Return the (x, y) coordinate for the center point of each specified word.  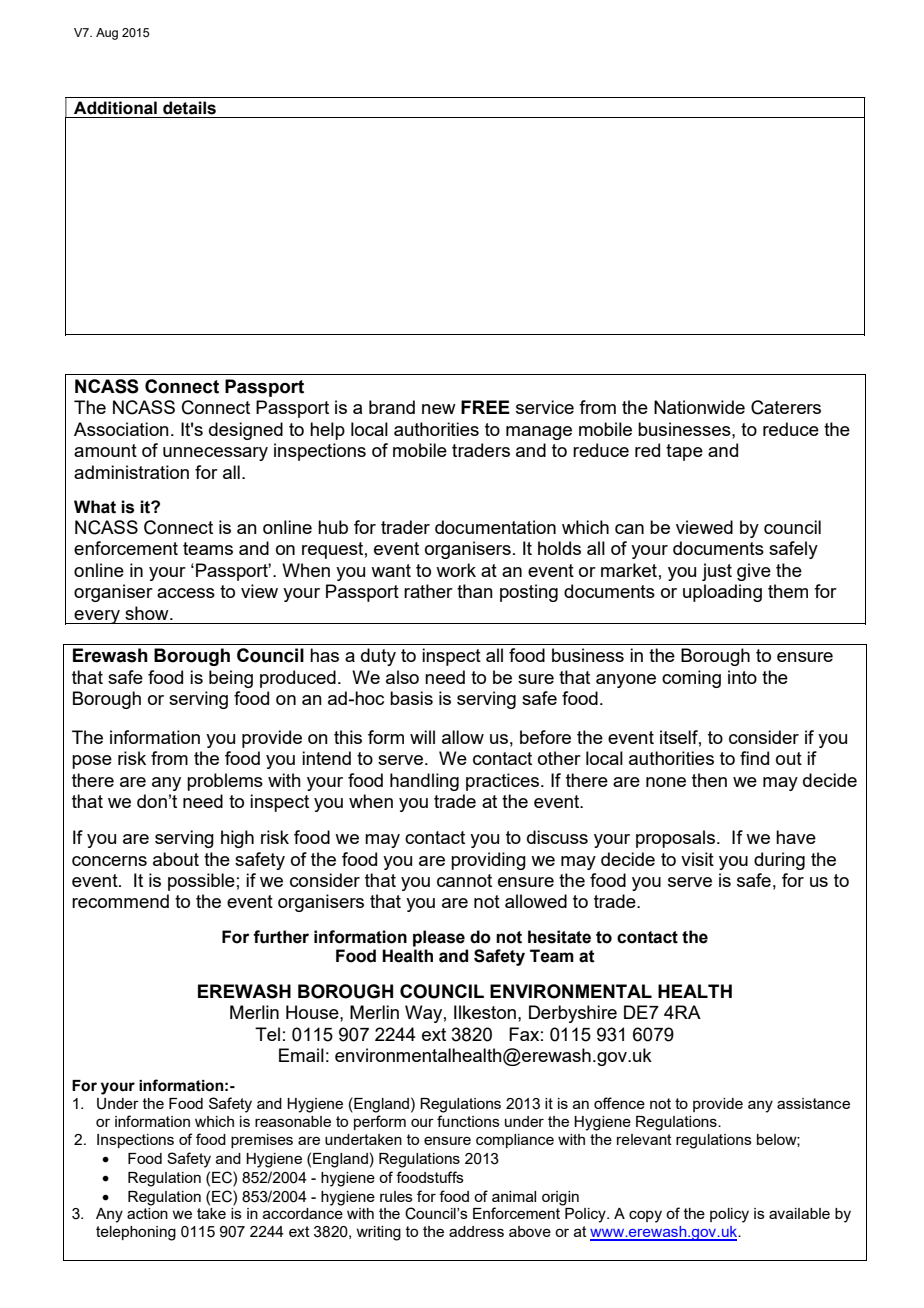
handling (424, 782)
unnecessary (215, 454)
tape (684, 452)
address (476, 1231)
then (709, 780)
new (439, 409)
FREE (485, 407)
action (147, 1213)
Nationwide (699, 407)
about (176, 859)
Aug (107, 34)
